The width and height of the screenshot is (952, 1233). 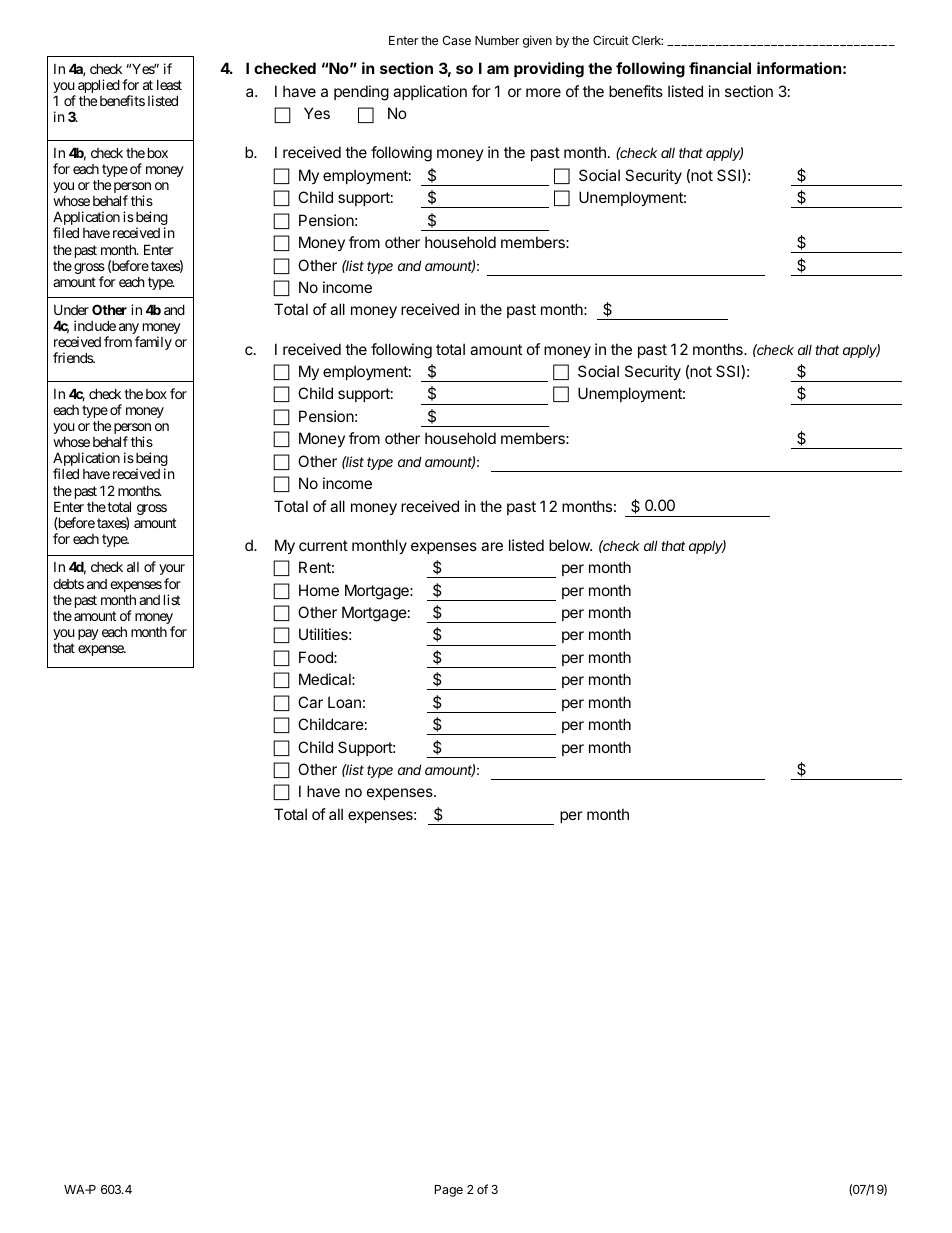 What do you see at coordinates (570, 545) in the screenshot?
I see `below` at bounding box center [570, 545].
